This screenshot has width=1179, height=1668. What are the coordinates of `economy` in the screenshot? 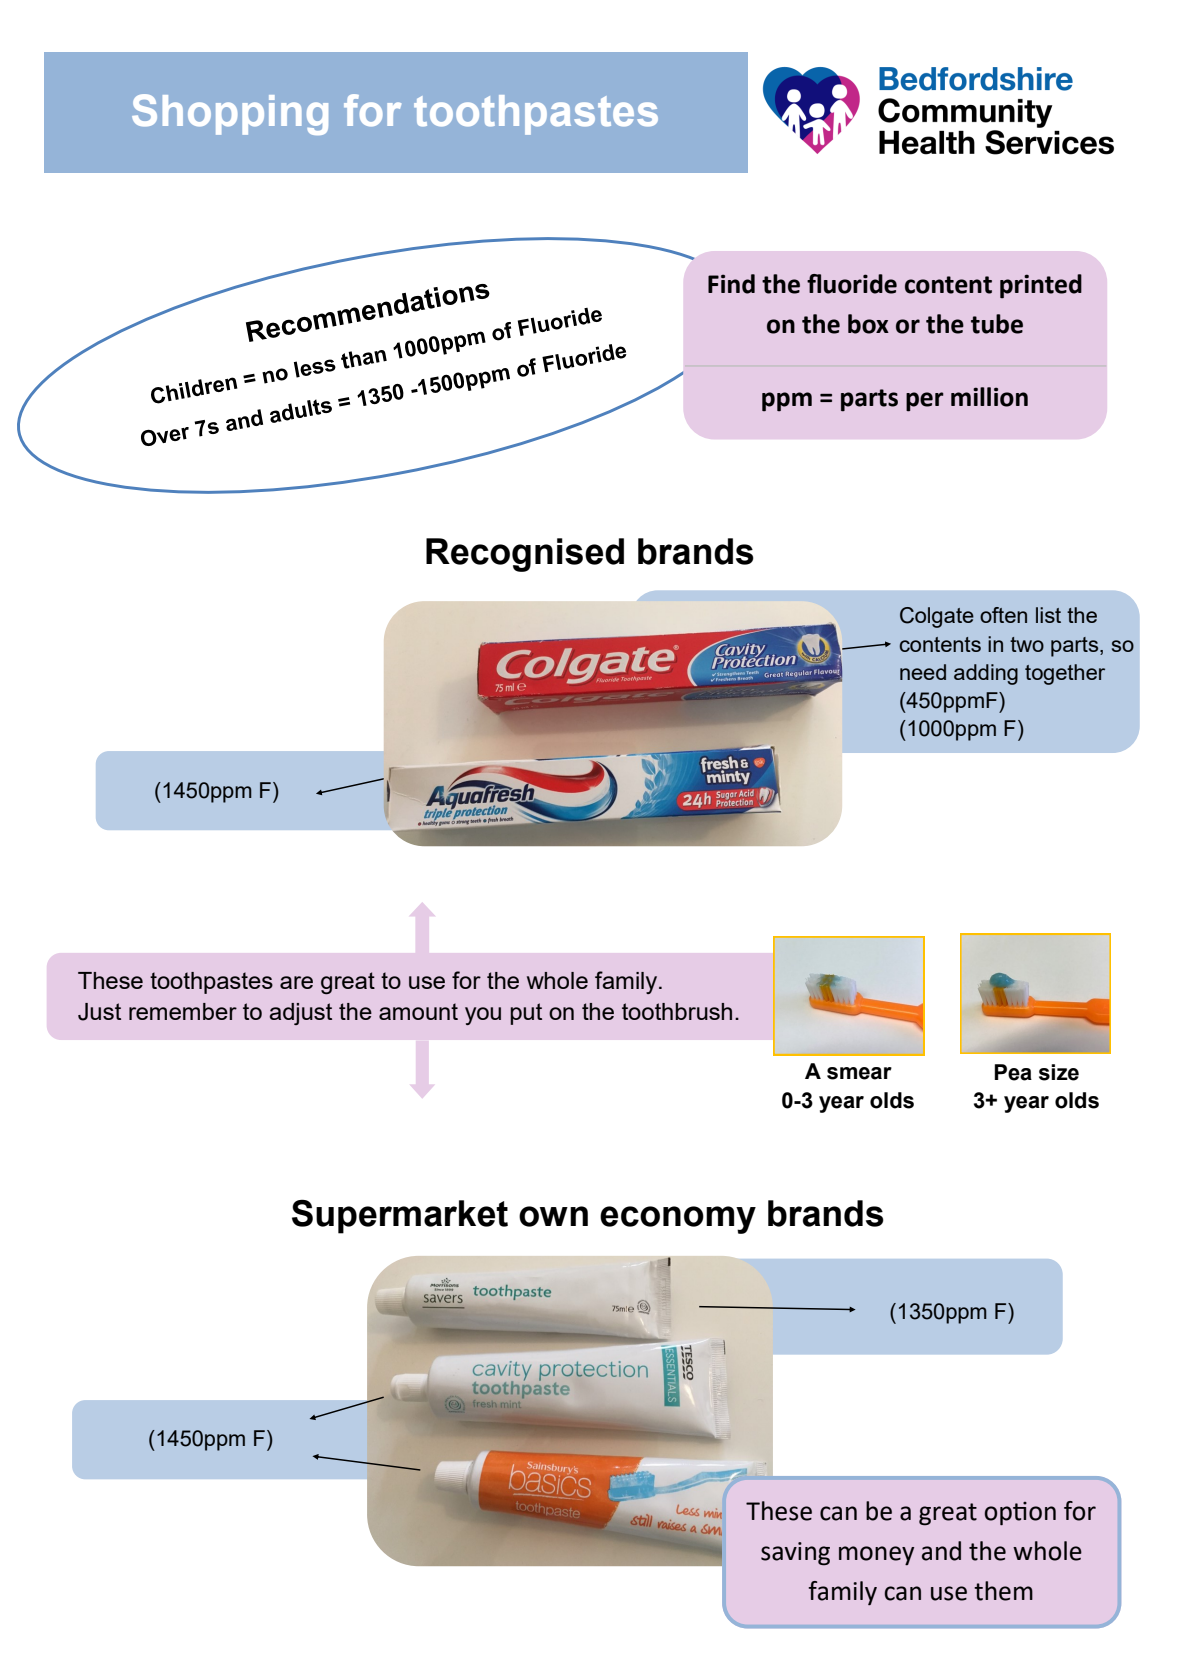 It's located at (678, 1220).
